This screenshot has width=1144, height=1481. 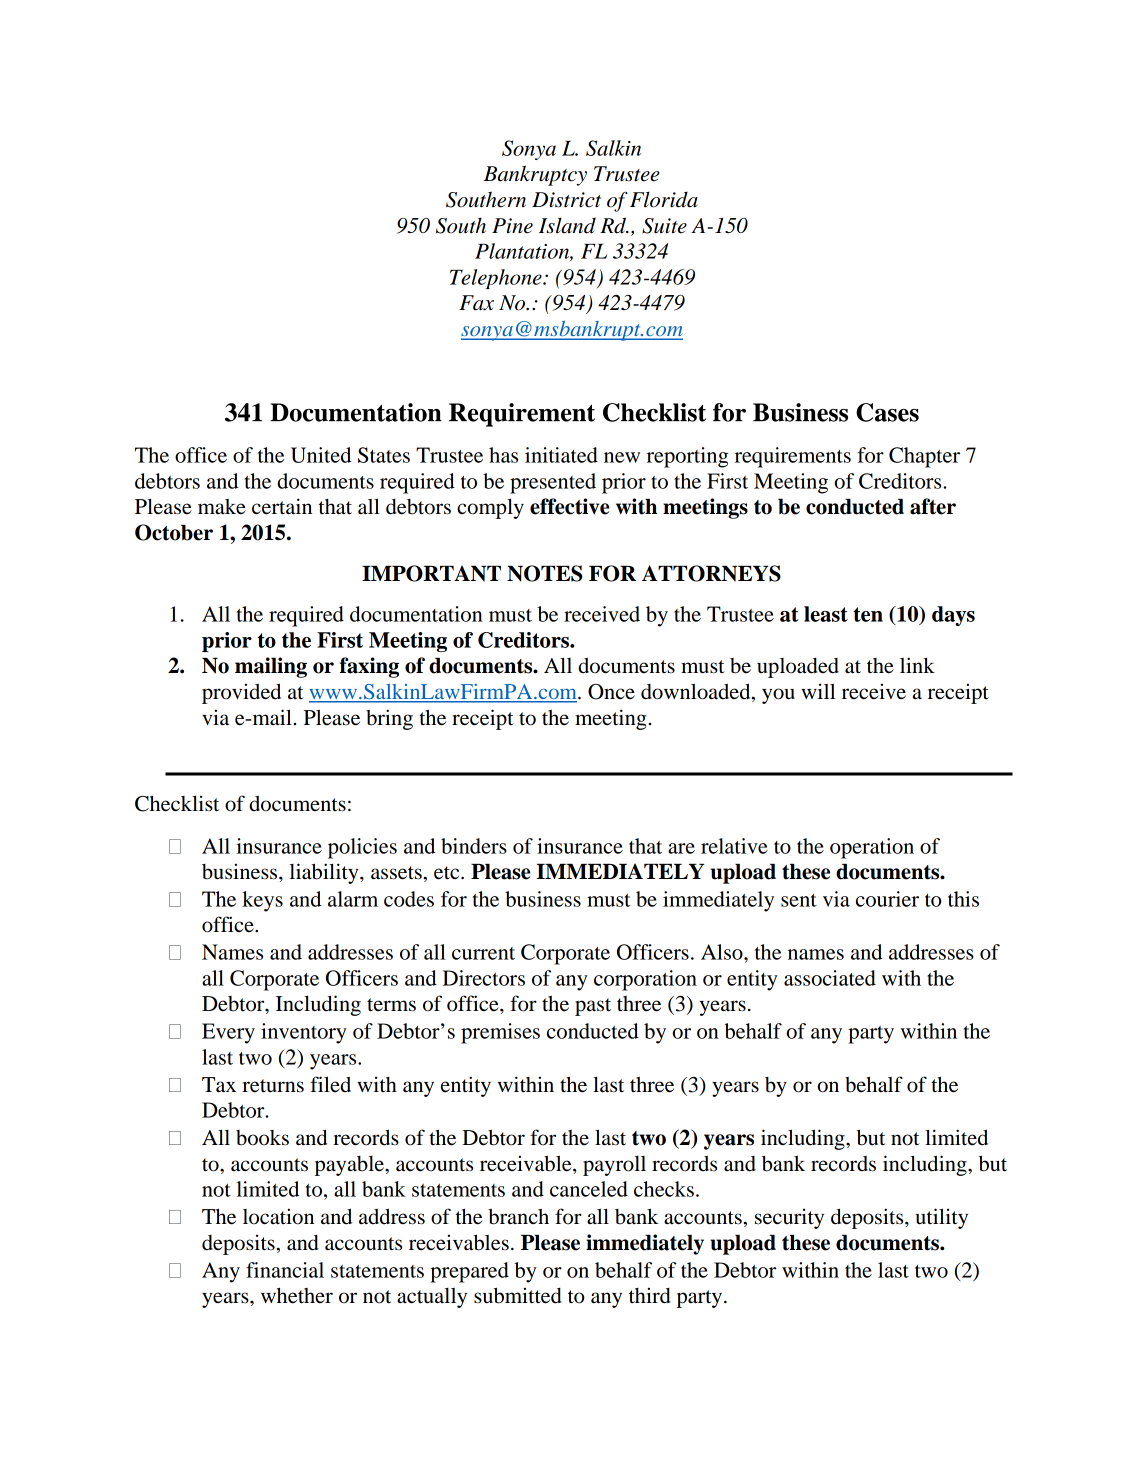 What do you see at coordinates (497, 279) in the screenshot?
I see `Telephone` at bounding box center [497, 279].
